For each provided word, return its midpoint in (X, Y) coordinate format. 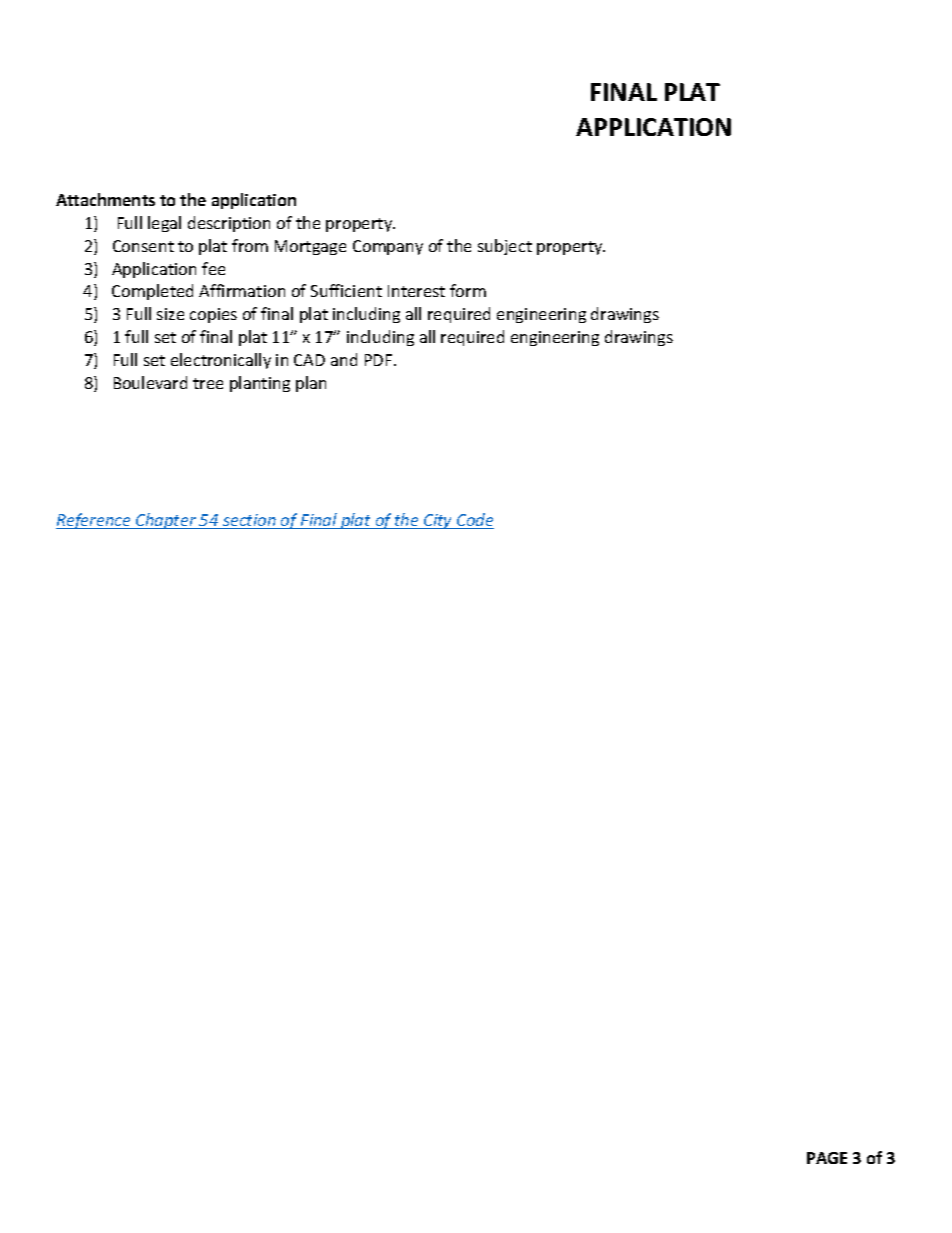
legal (164, 224)
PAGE (827, 1158)
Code (474, 521)
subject (505, 247)
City (438, 521)
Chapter (166, 521)
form (468, 290)
